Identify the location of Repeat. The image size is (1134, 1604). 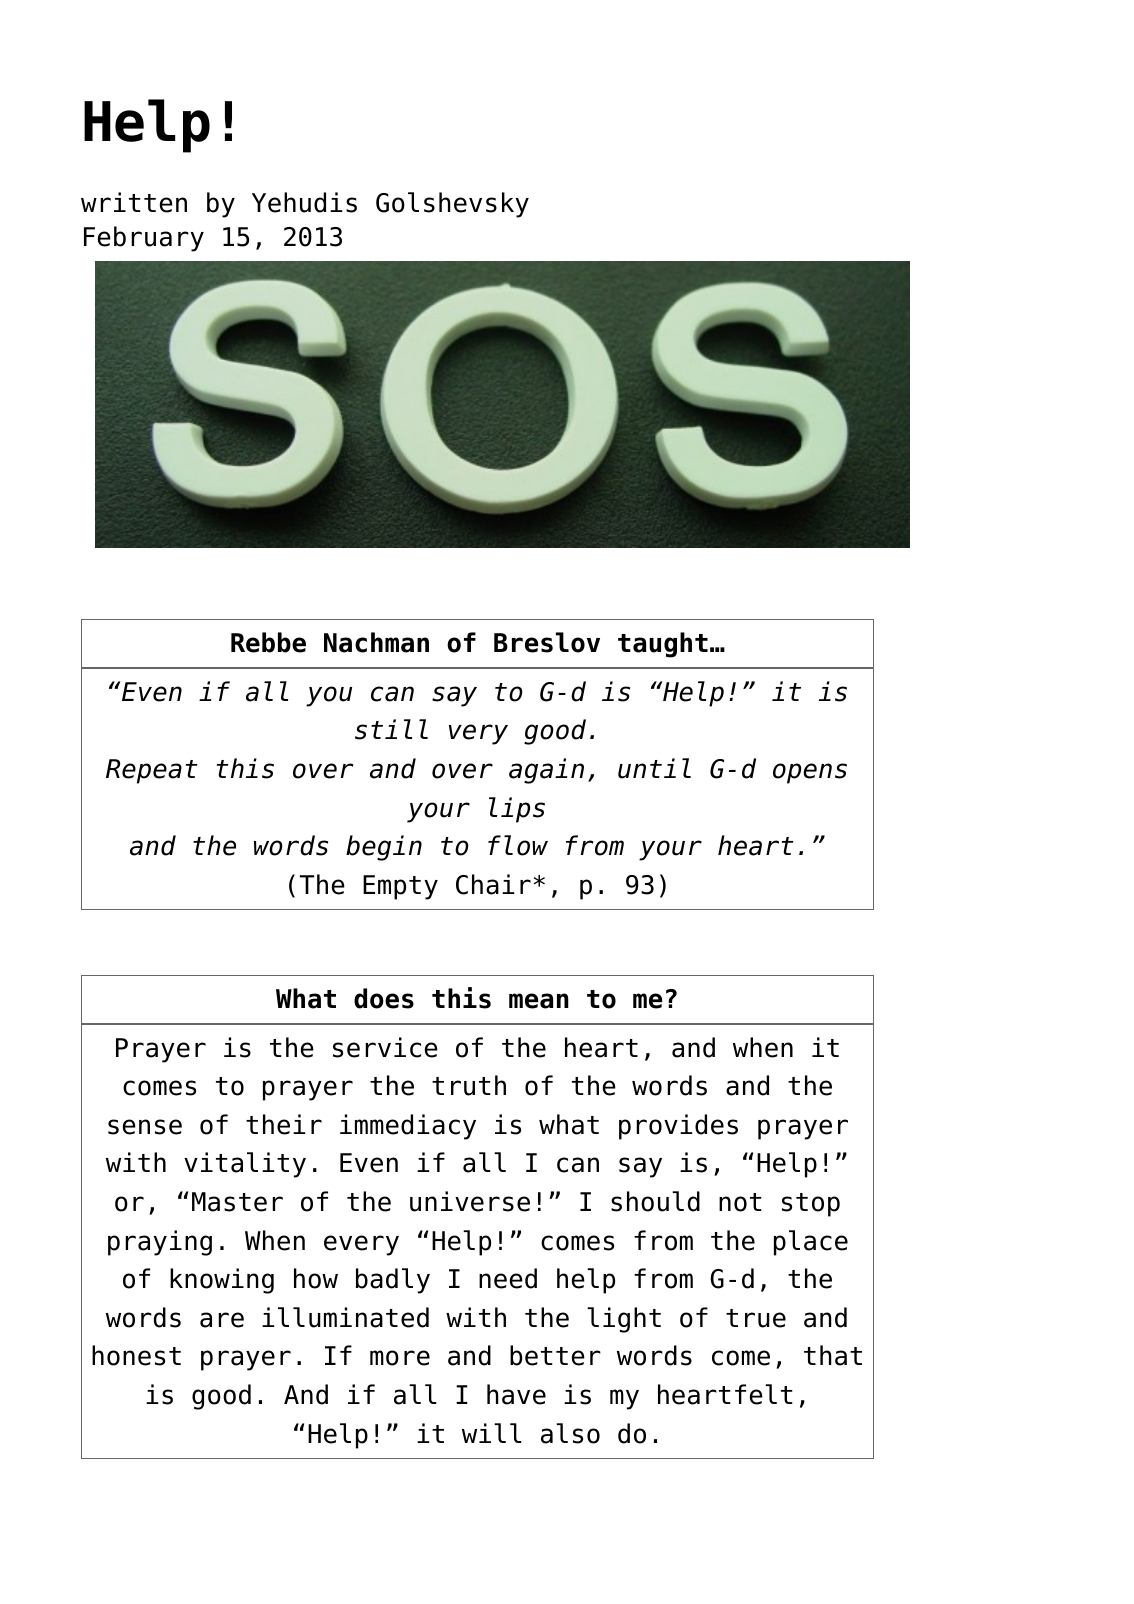
(152, 771).
